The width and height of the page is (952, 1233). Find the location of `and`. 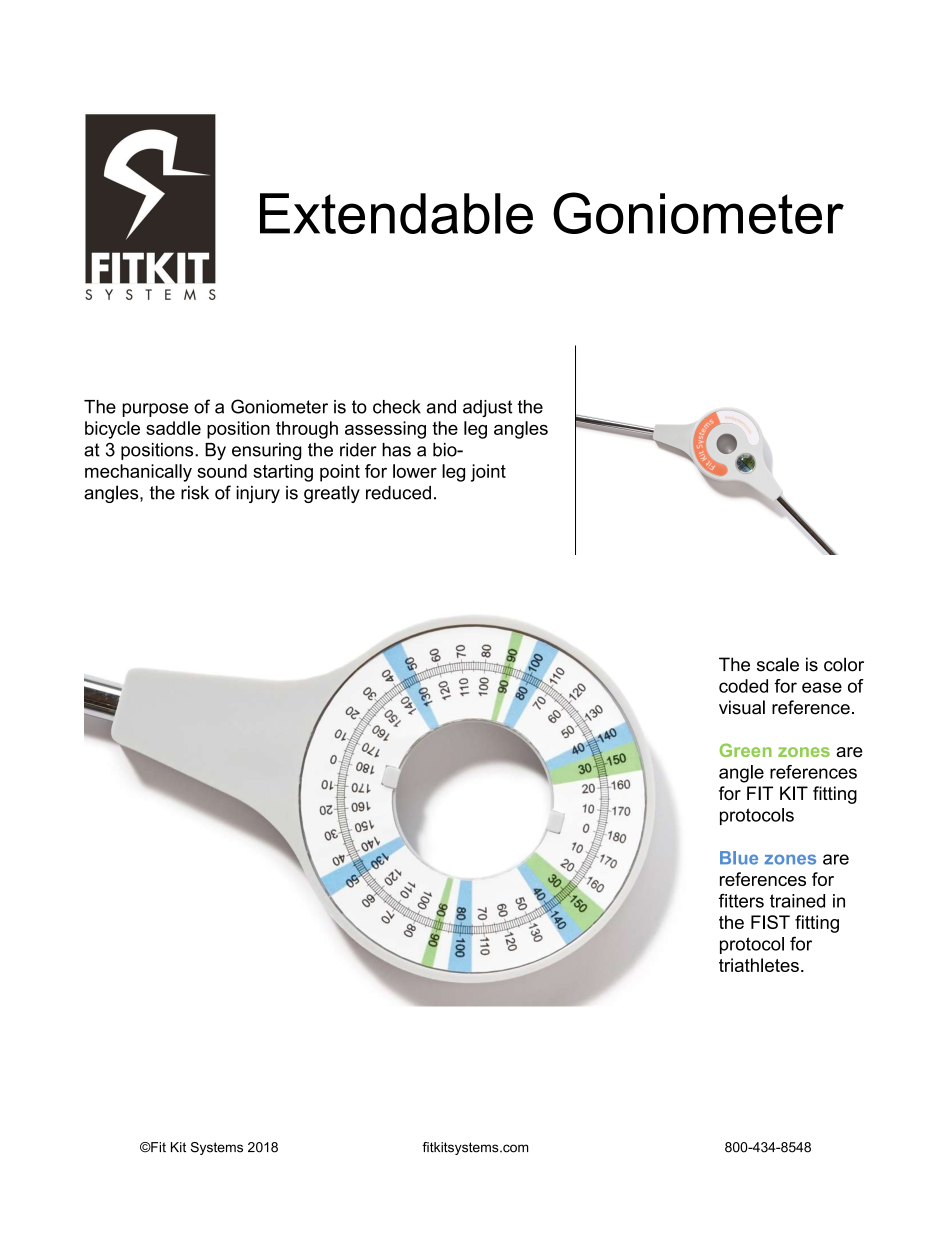

and is located at coordinates (441, 407).
